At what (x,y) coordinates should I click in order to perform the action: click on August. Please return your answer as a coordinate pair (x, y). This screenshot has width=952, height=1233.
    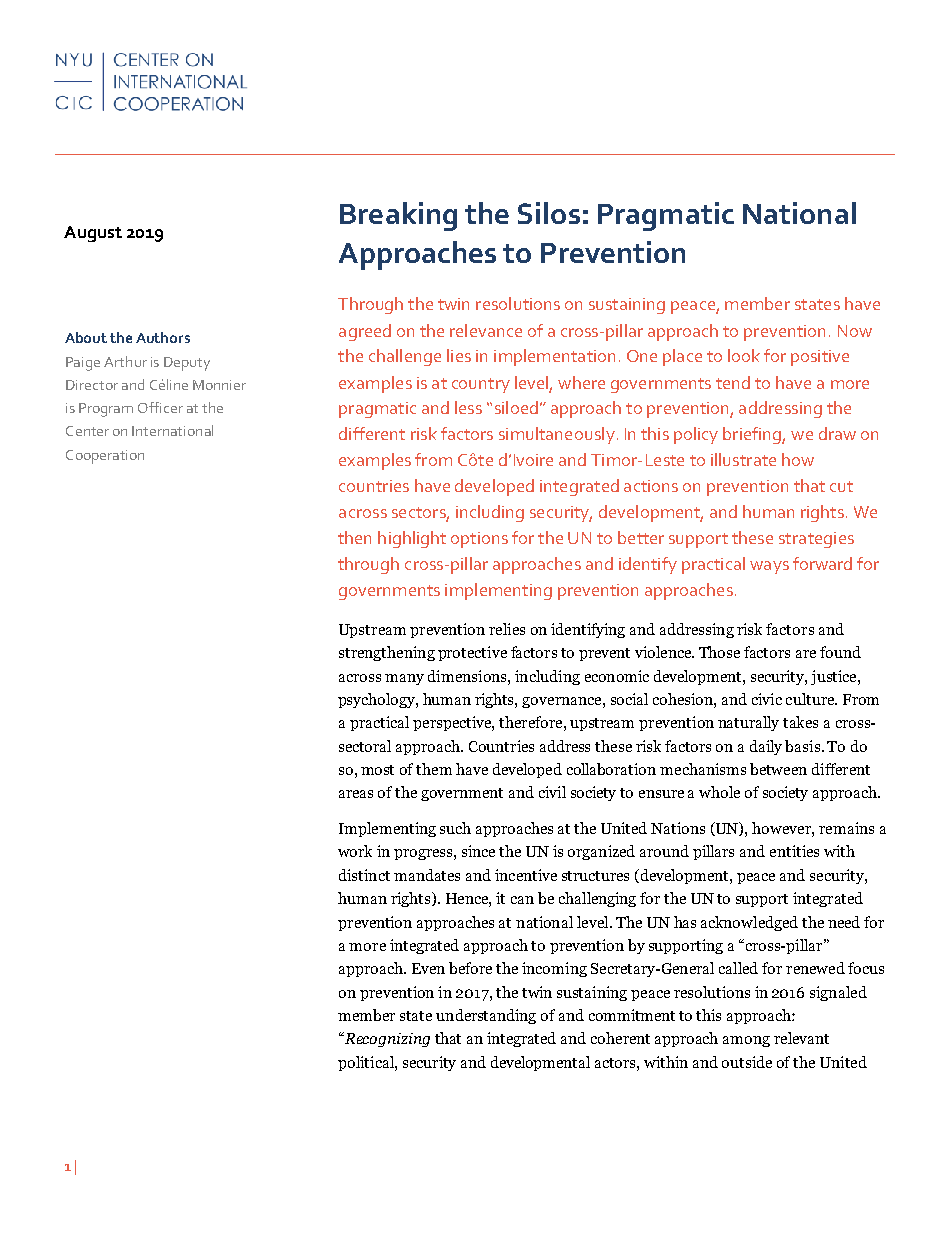
    Looking at the image, I should click on (93, 234).
